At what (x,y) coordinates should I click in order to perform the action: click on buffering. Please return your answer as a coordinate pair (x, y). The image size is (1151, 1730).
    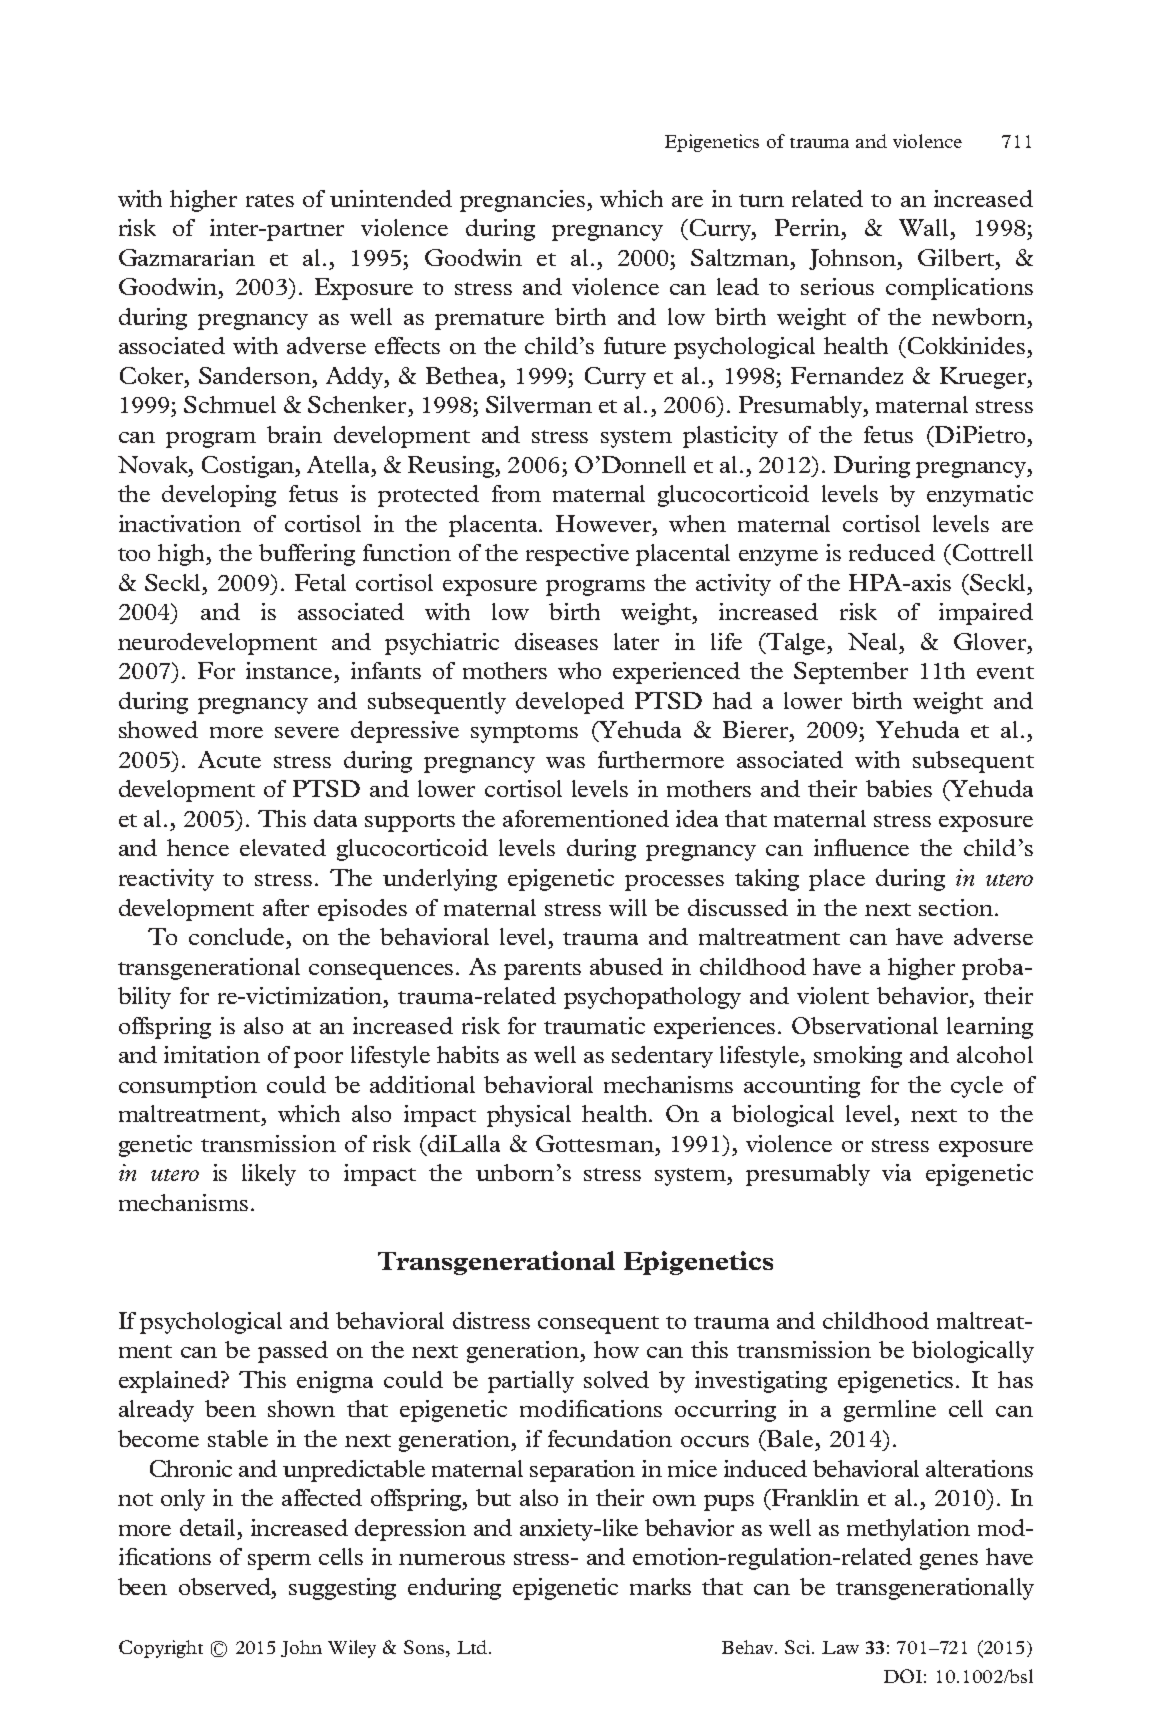
    Looking at the image, I should click on (307, 555).
